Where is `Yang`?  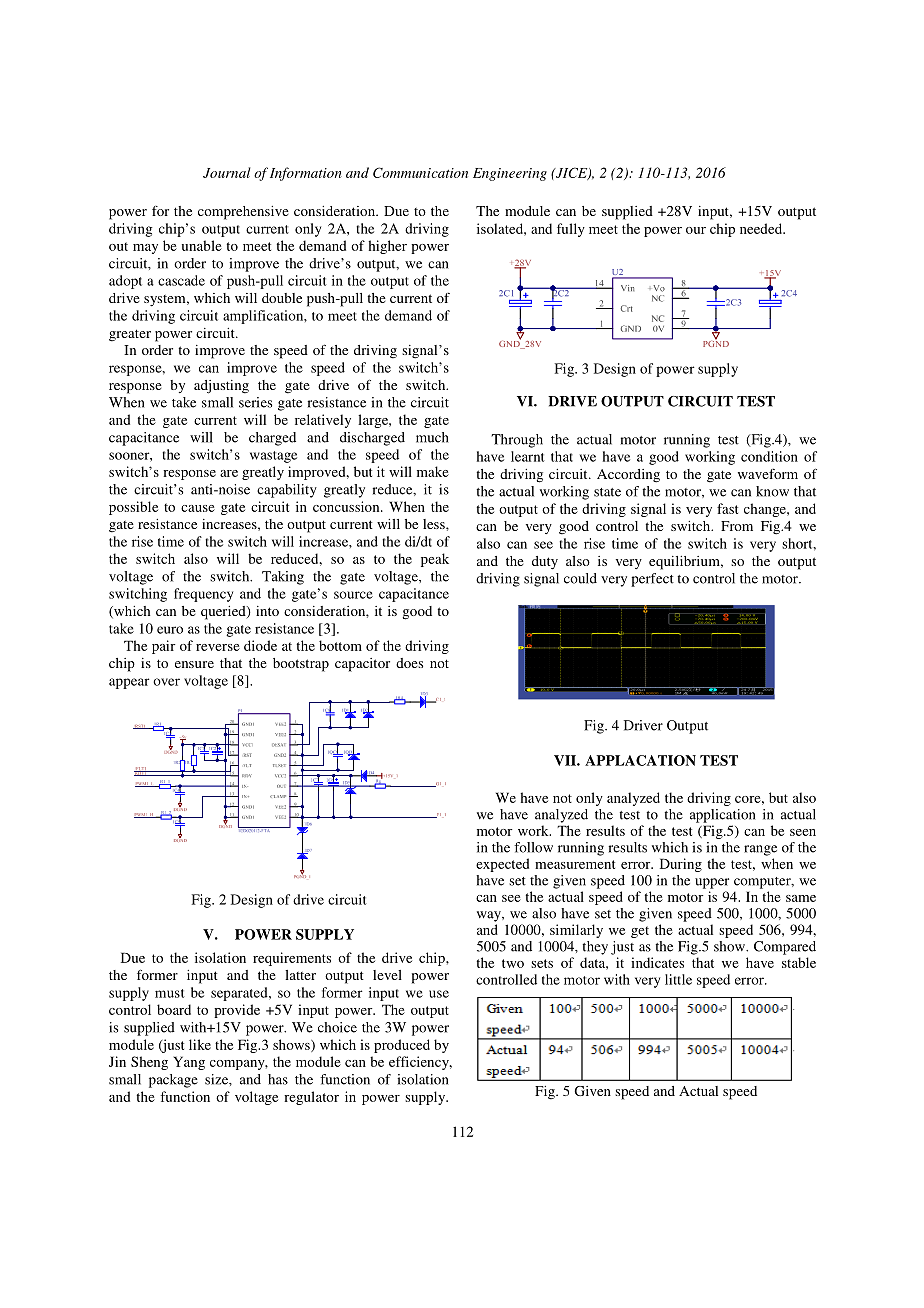 Yang is located at coordinates (189, 1063).
